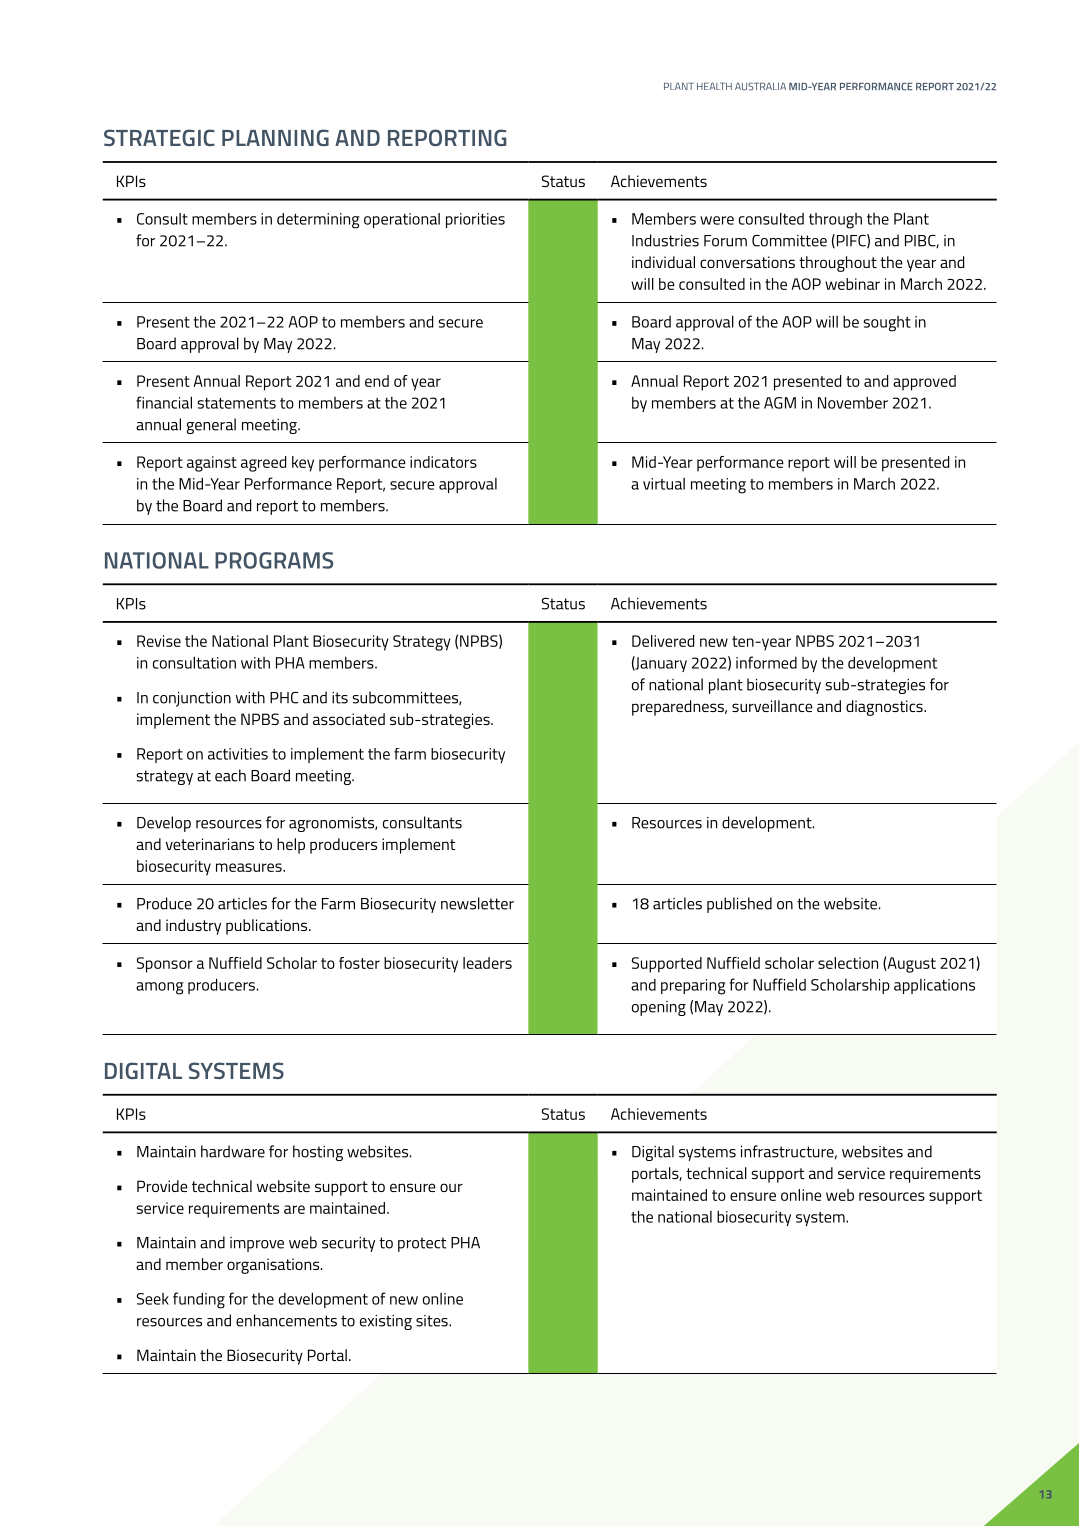 Image resolution: width=1079 pixels, height=1526 pixels. Describe the element at coordinates (760, 86) in the document. I see `AUSTRALIA` at that location.
